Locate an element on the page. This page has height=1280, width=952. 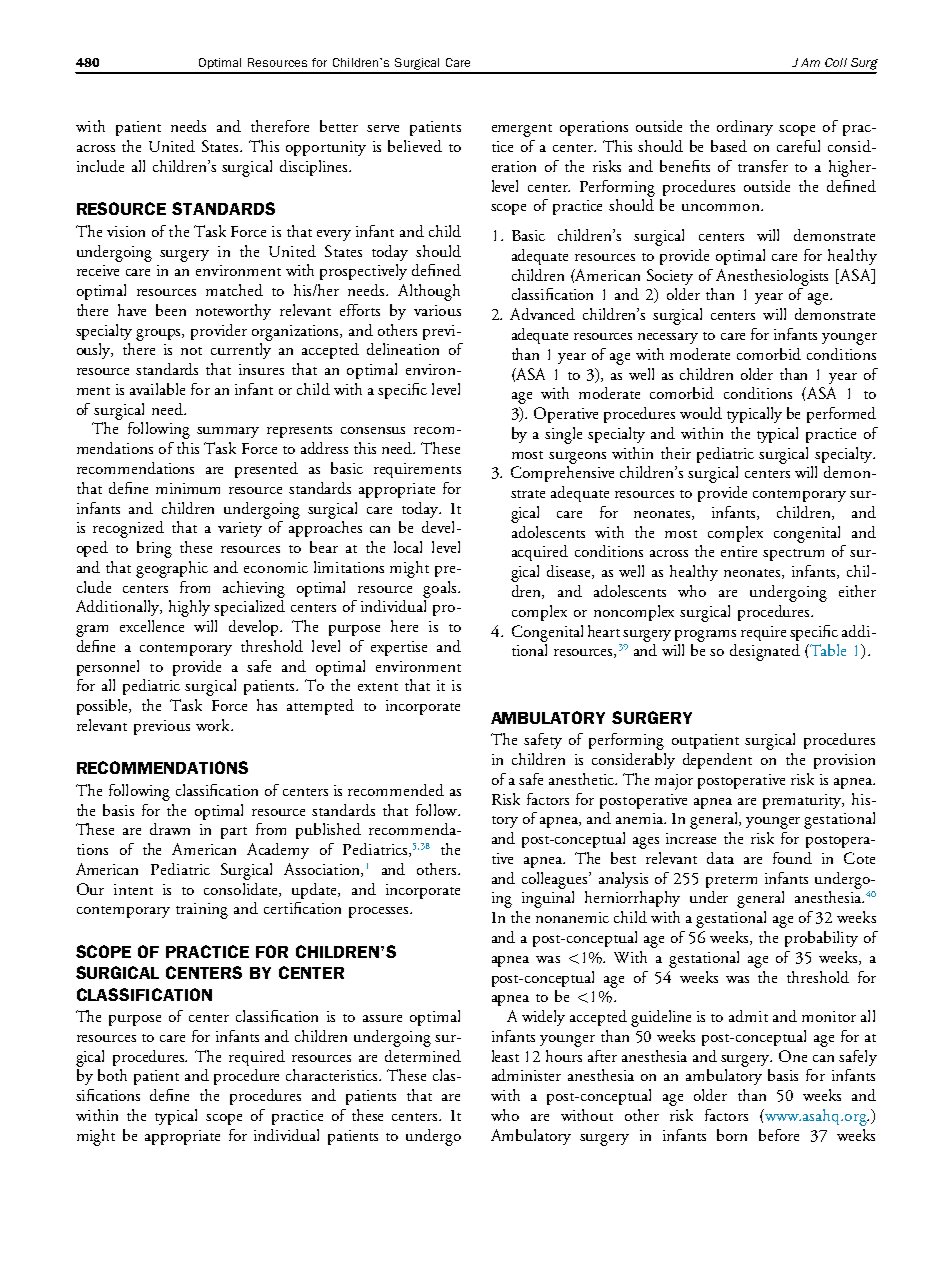
goals is located at coordinates (441, 589).
